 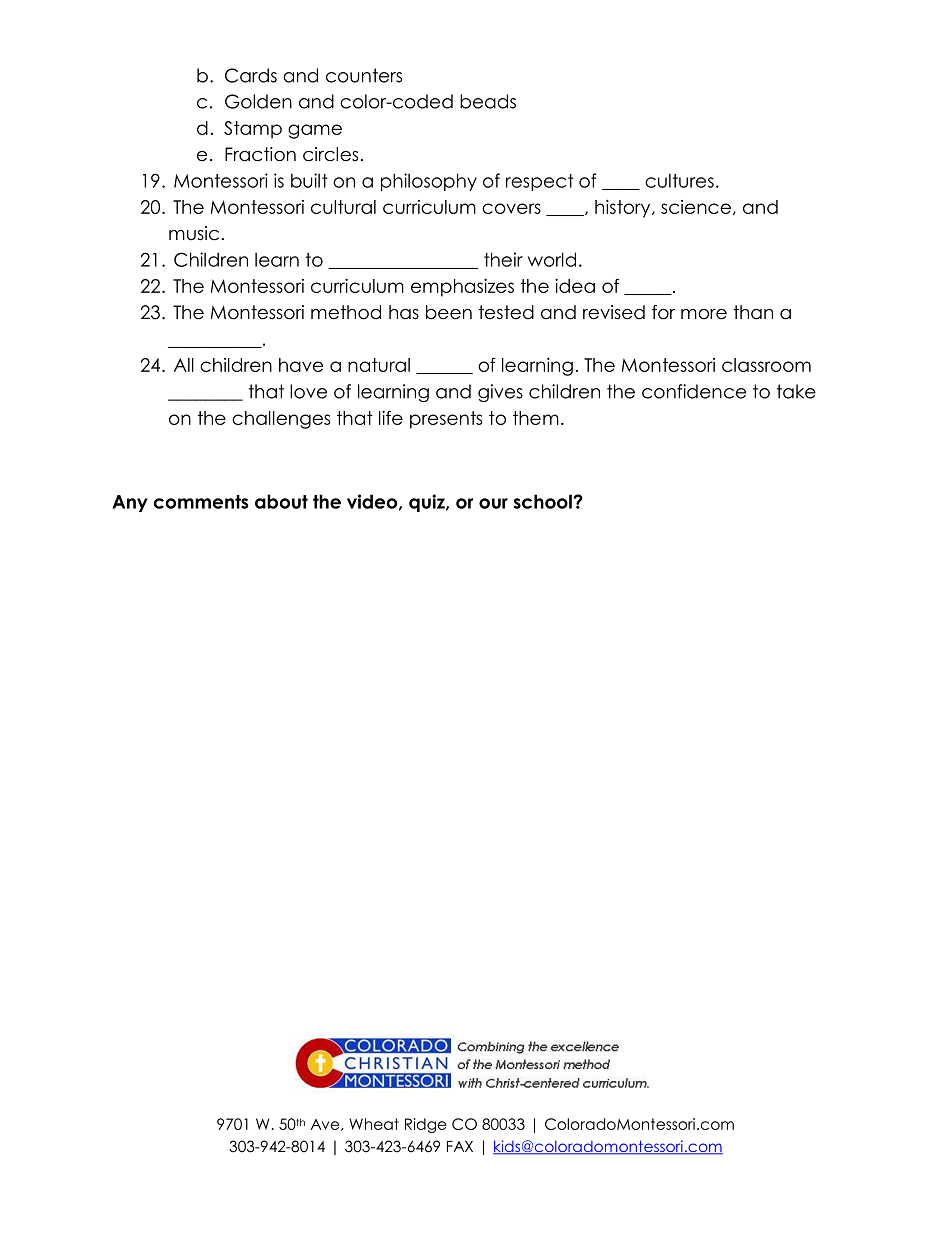 I want to click on about, so click(x=281, y=501).
